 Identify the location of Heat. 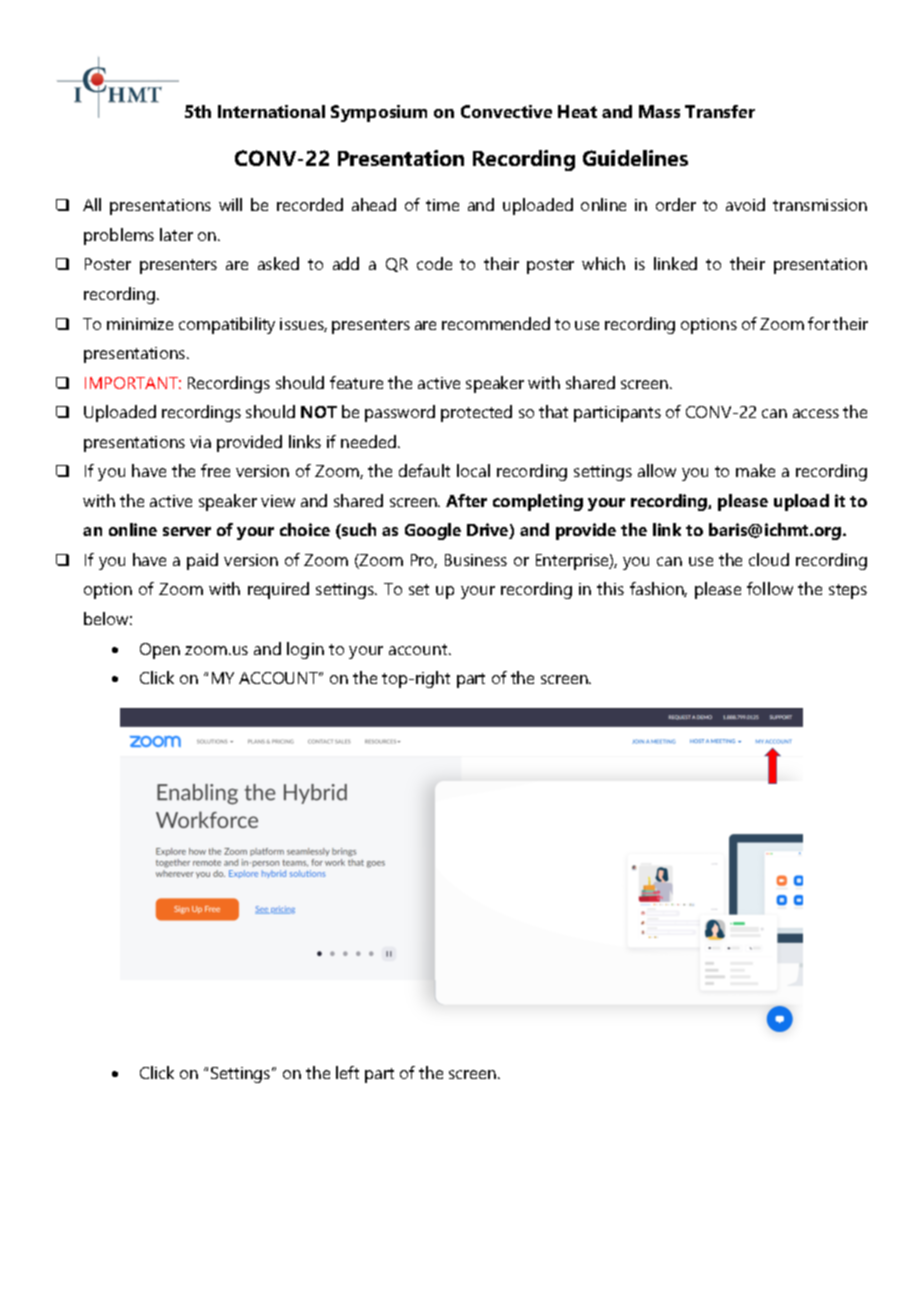
(577, 111).
